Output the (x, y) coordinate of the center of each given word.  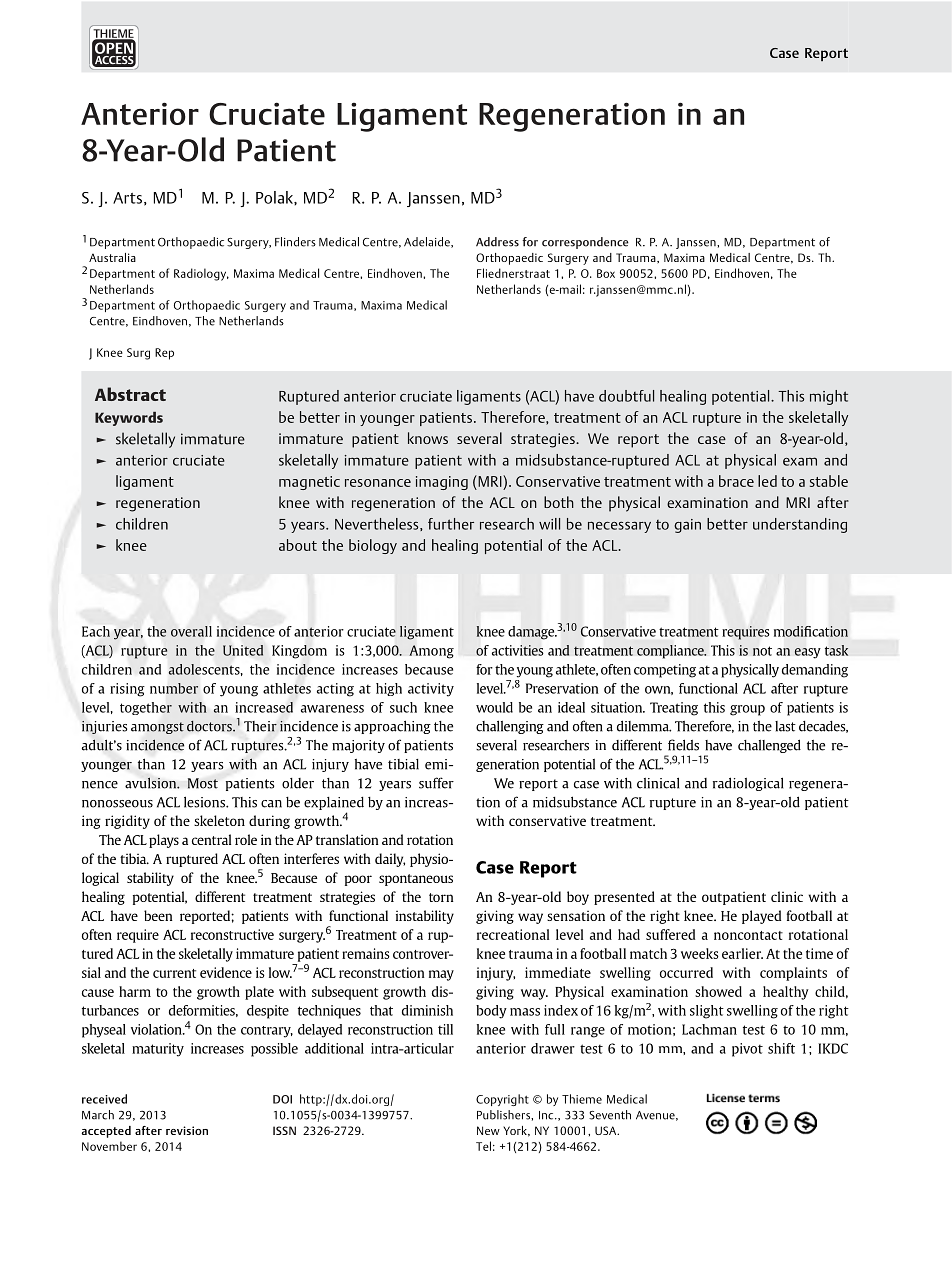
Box (606, 273)
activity (431, 690)
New (488, 1130)
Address (497, 242)
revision (187, 1130)
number (174, 688)
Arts (127, 198)
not (762, 651)
